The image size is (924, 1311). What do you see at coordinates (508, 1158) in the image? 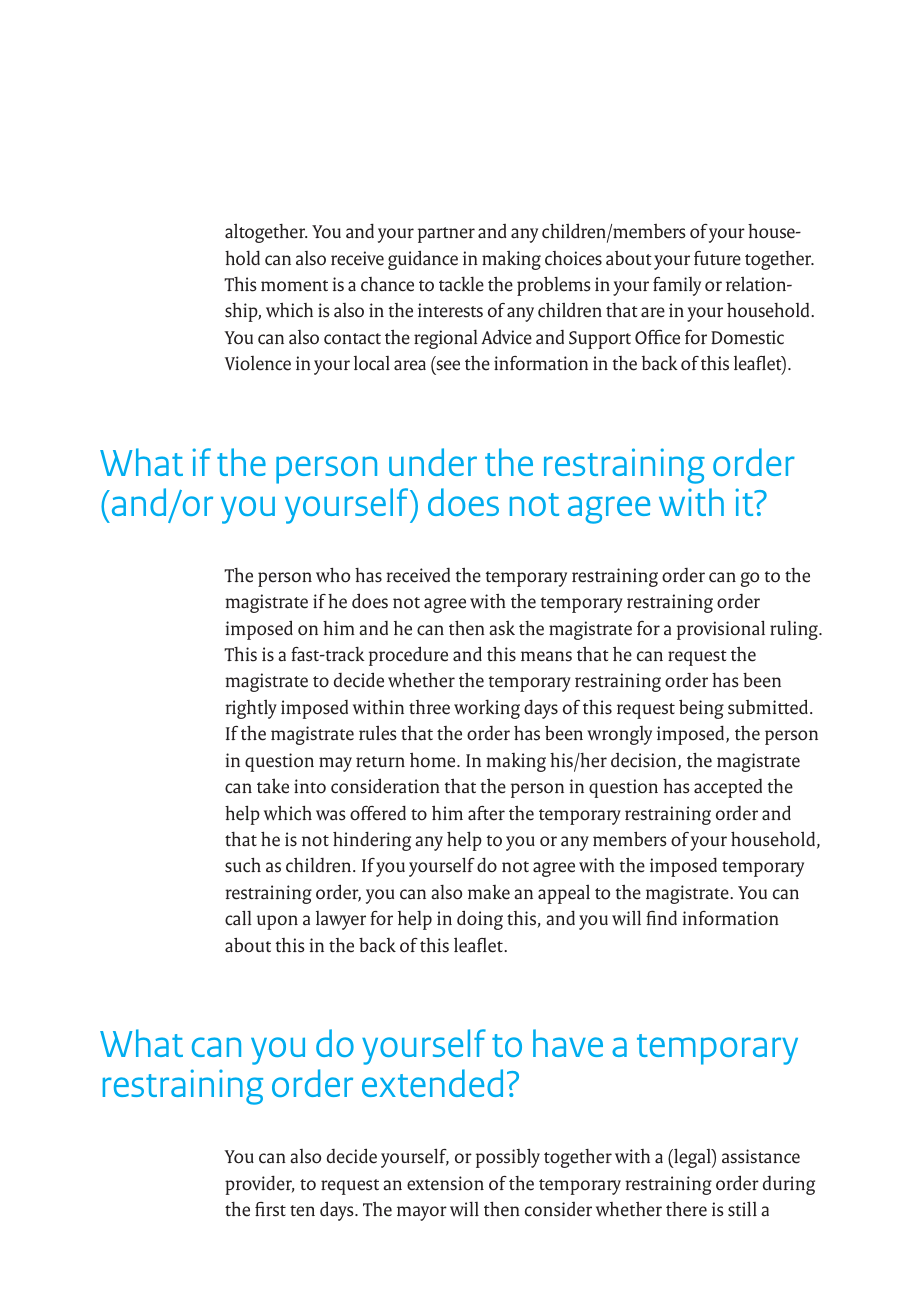
I see `possibly` at bounding box center [508, 1158].
